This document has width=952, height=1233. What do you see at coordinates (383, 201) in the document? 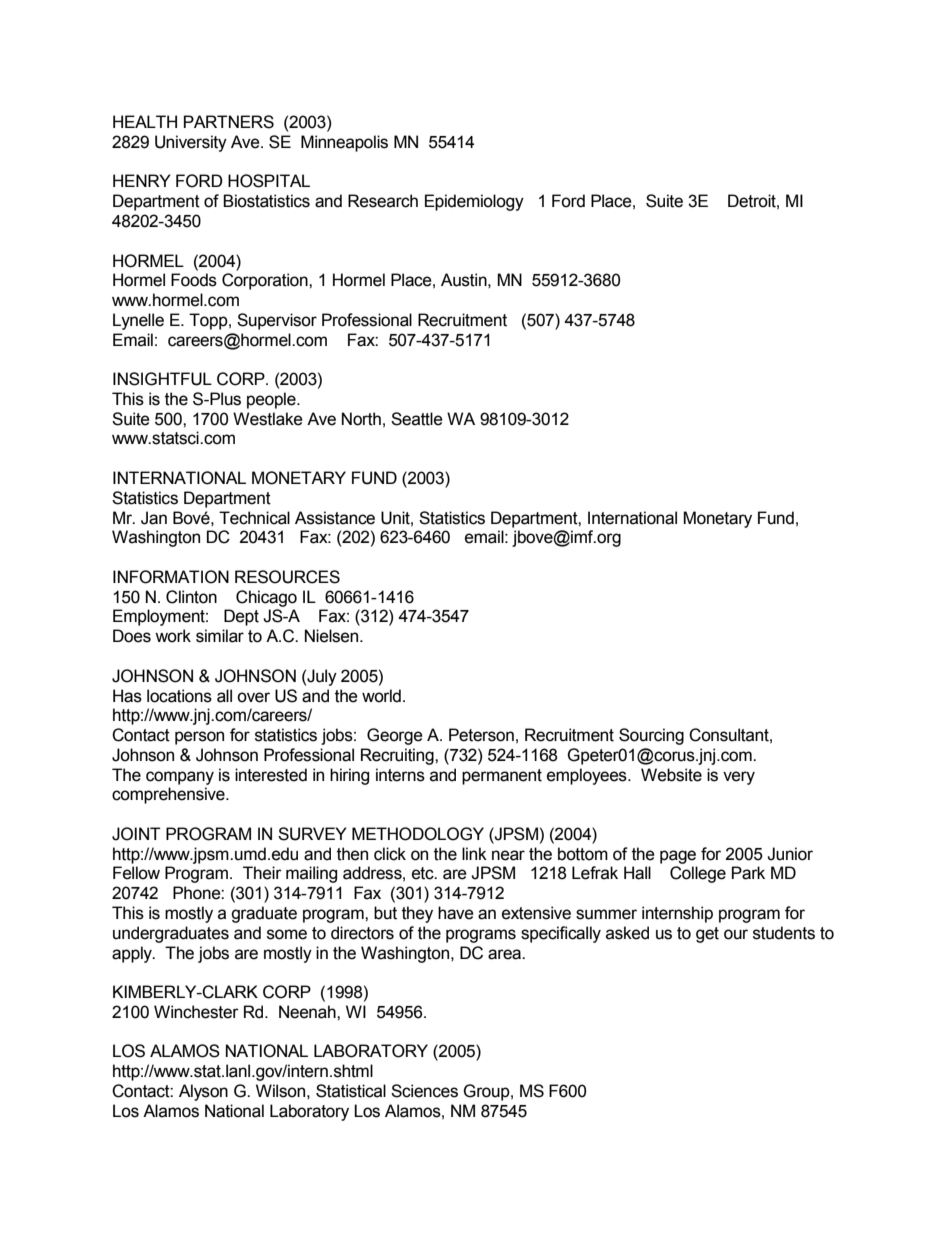
I see `Research` at bounding box center [383, 201].
